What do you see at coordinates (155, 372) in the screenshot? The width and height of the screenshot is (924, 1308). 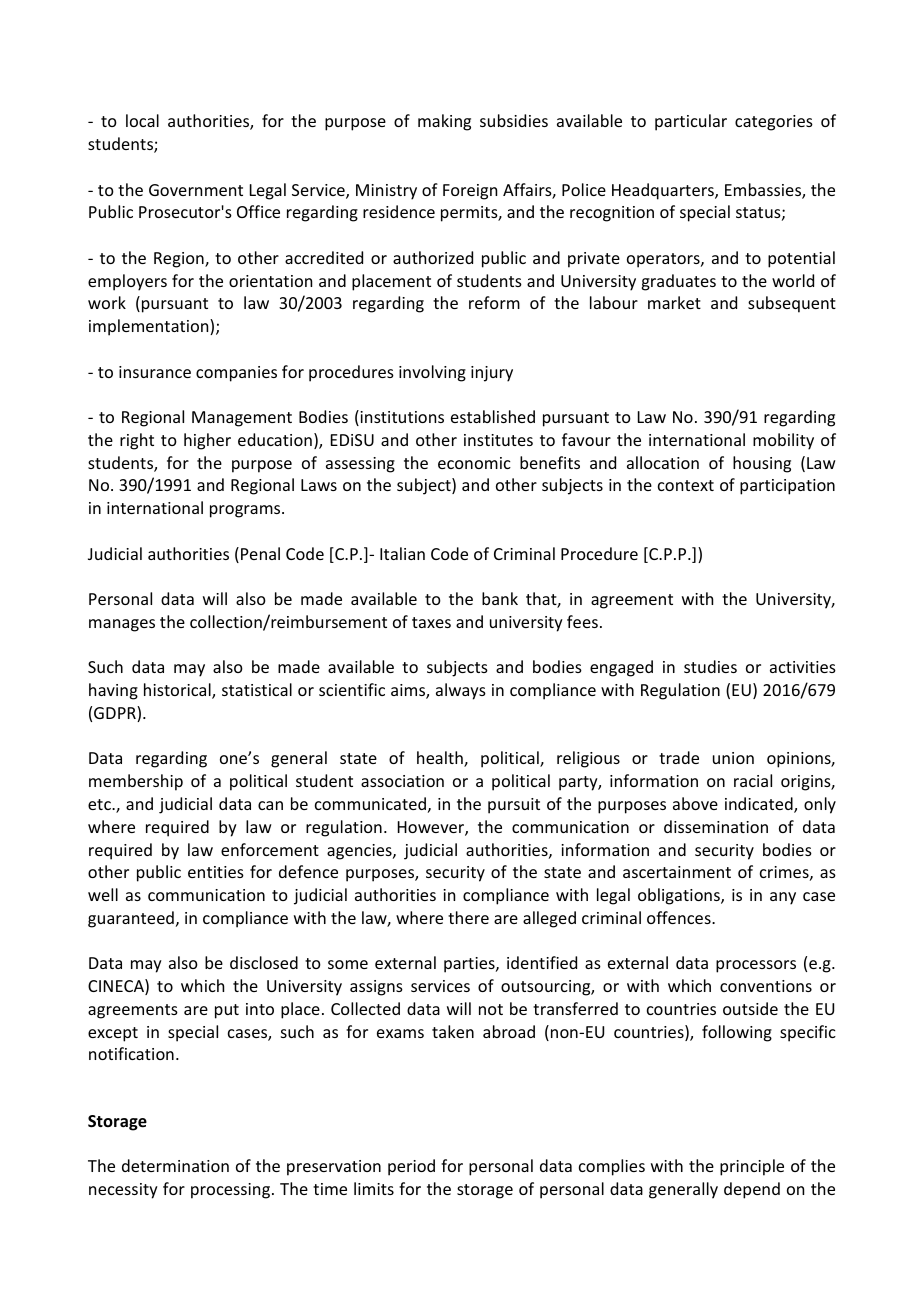 I see `insurance` at bounding box center [155, 372].
